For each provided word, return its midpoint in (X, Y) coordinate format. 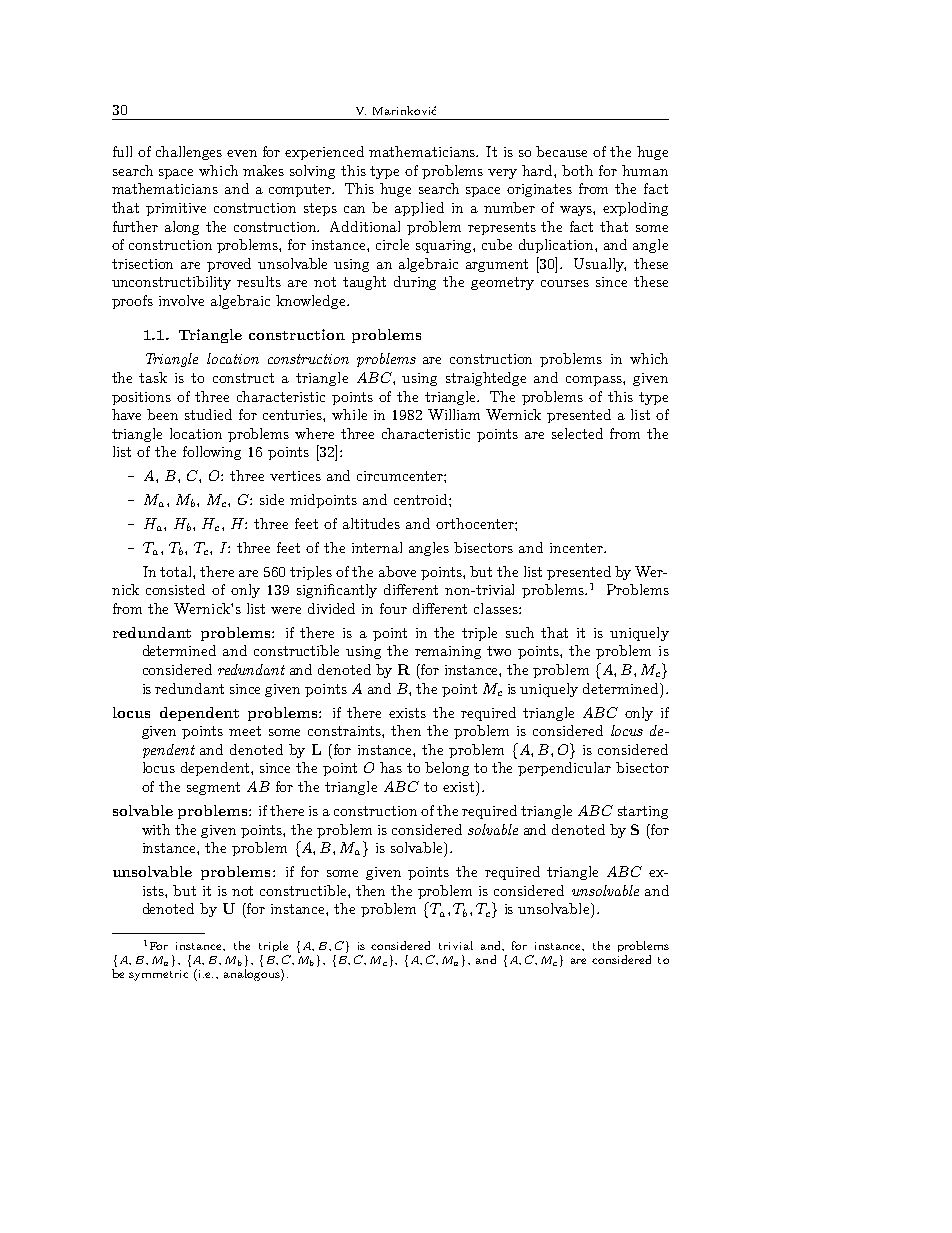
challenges (189, 153)
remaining (448, 652)
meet (245, 731)
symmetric (158, 975)
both (577, 170)
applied (419, 209)
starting (643, 812)
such (520, 632)
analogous (253, 975)
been (162, 414)
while (349, 414)
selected (577, 433)
